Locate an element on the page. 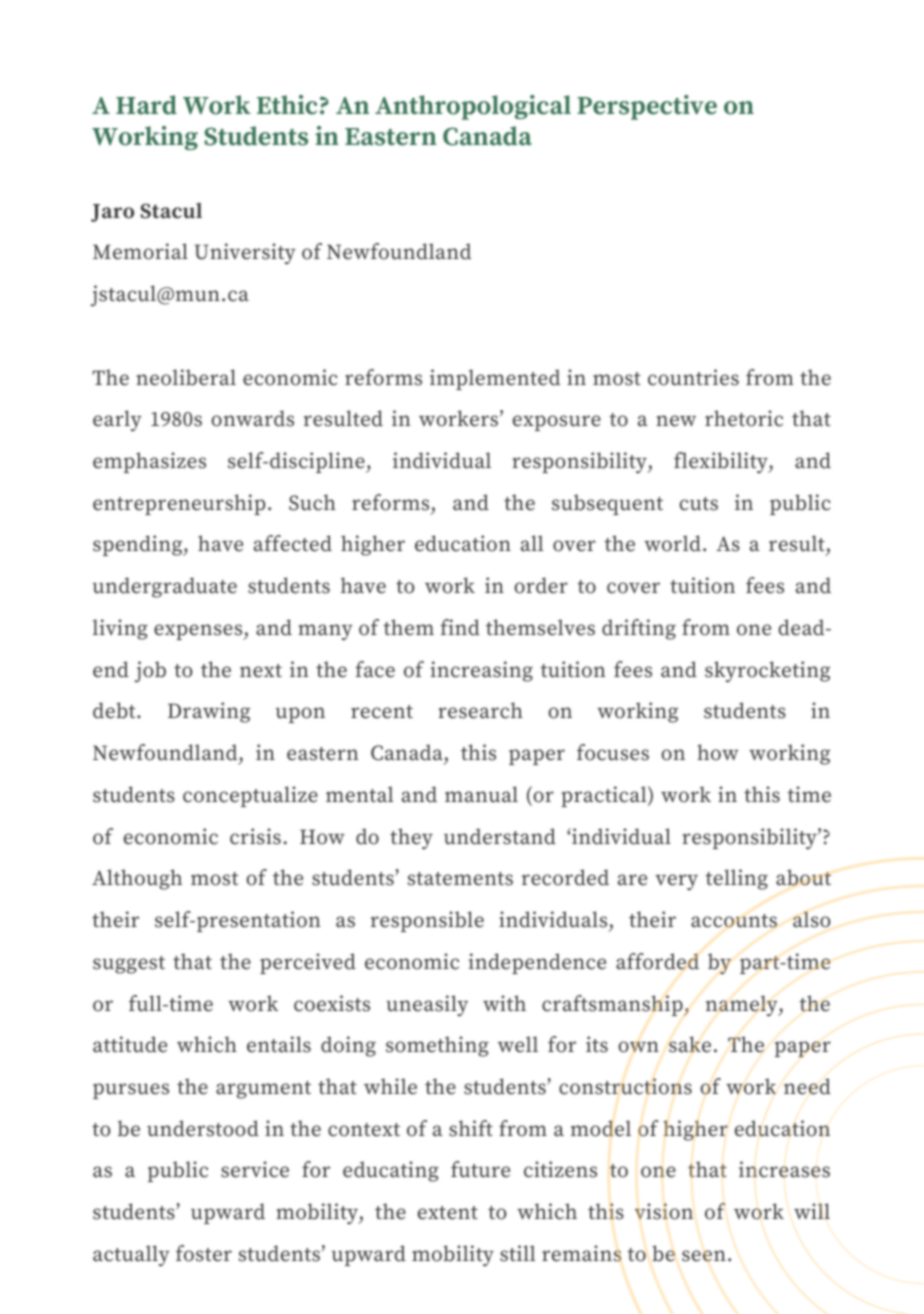 This document has height=1314, width=924. Perspective is located at coordinates (647, 107).
